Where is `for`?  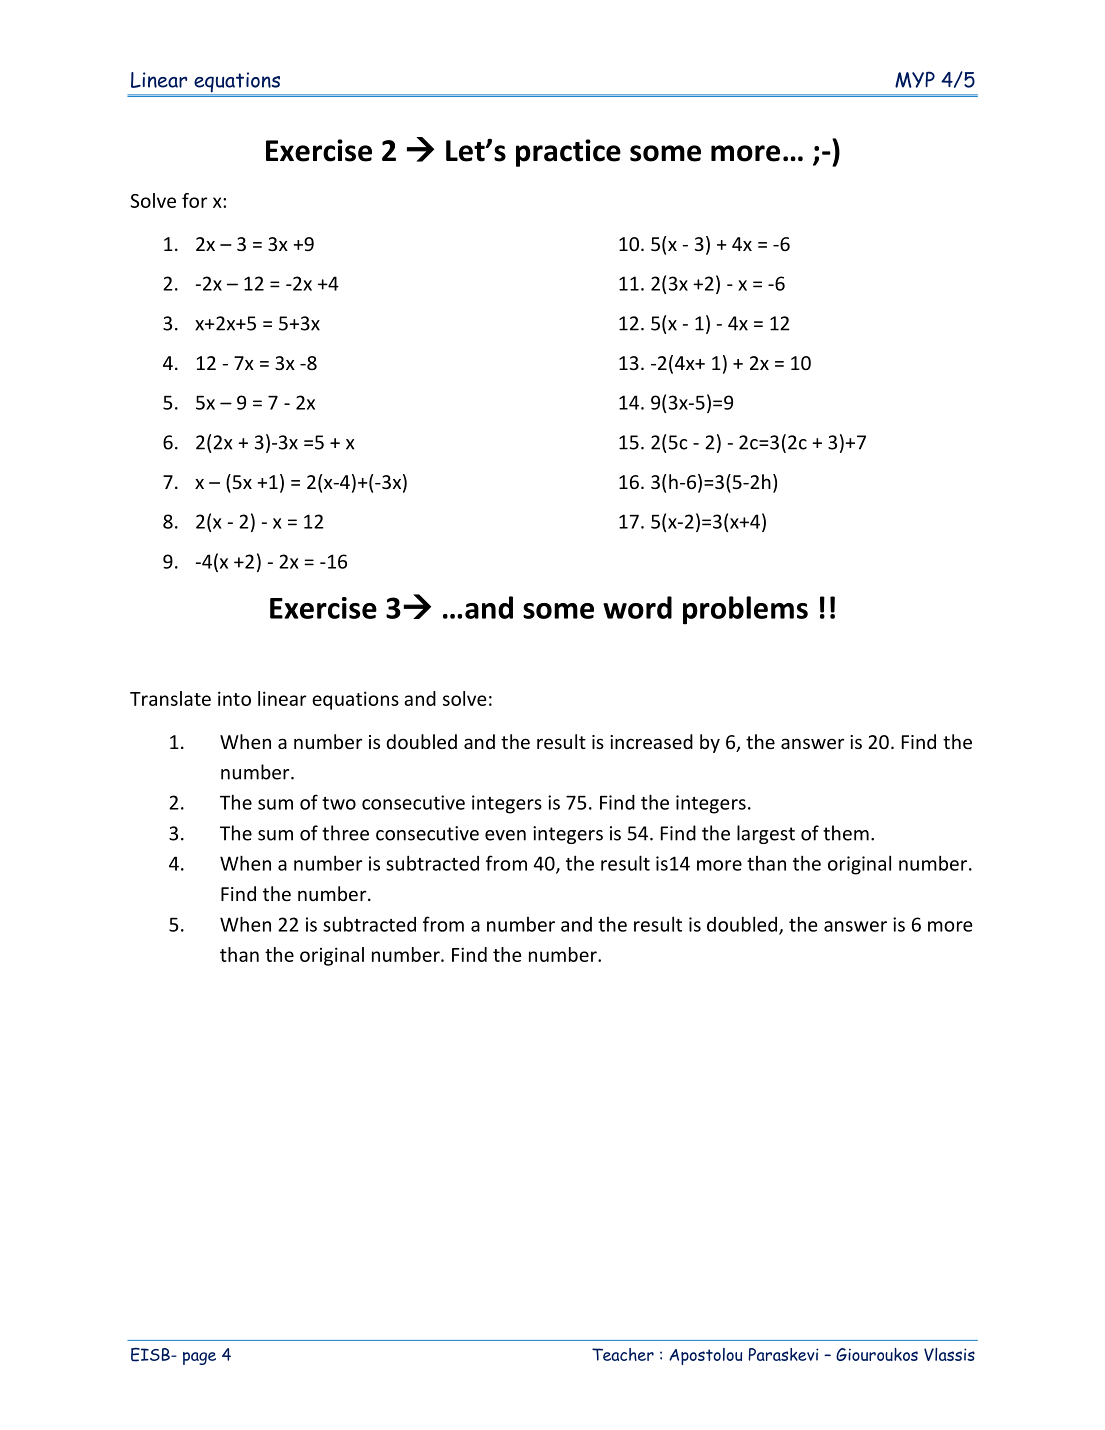 for is located at coordinates (194, 200).
